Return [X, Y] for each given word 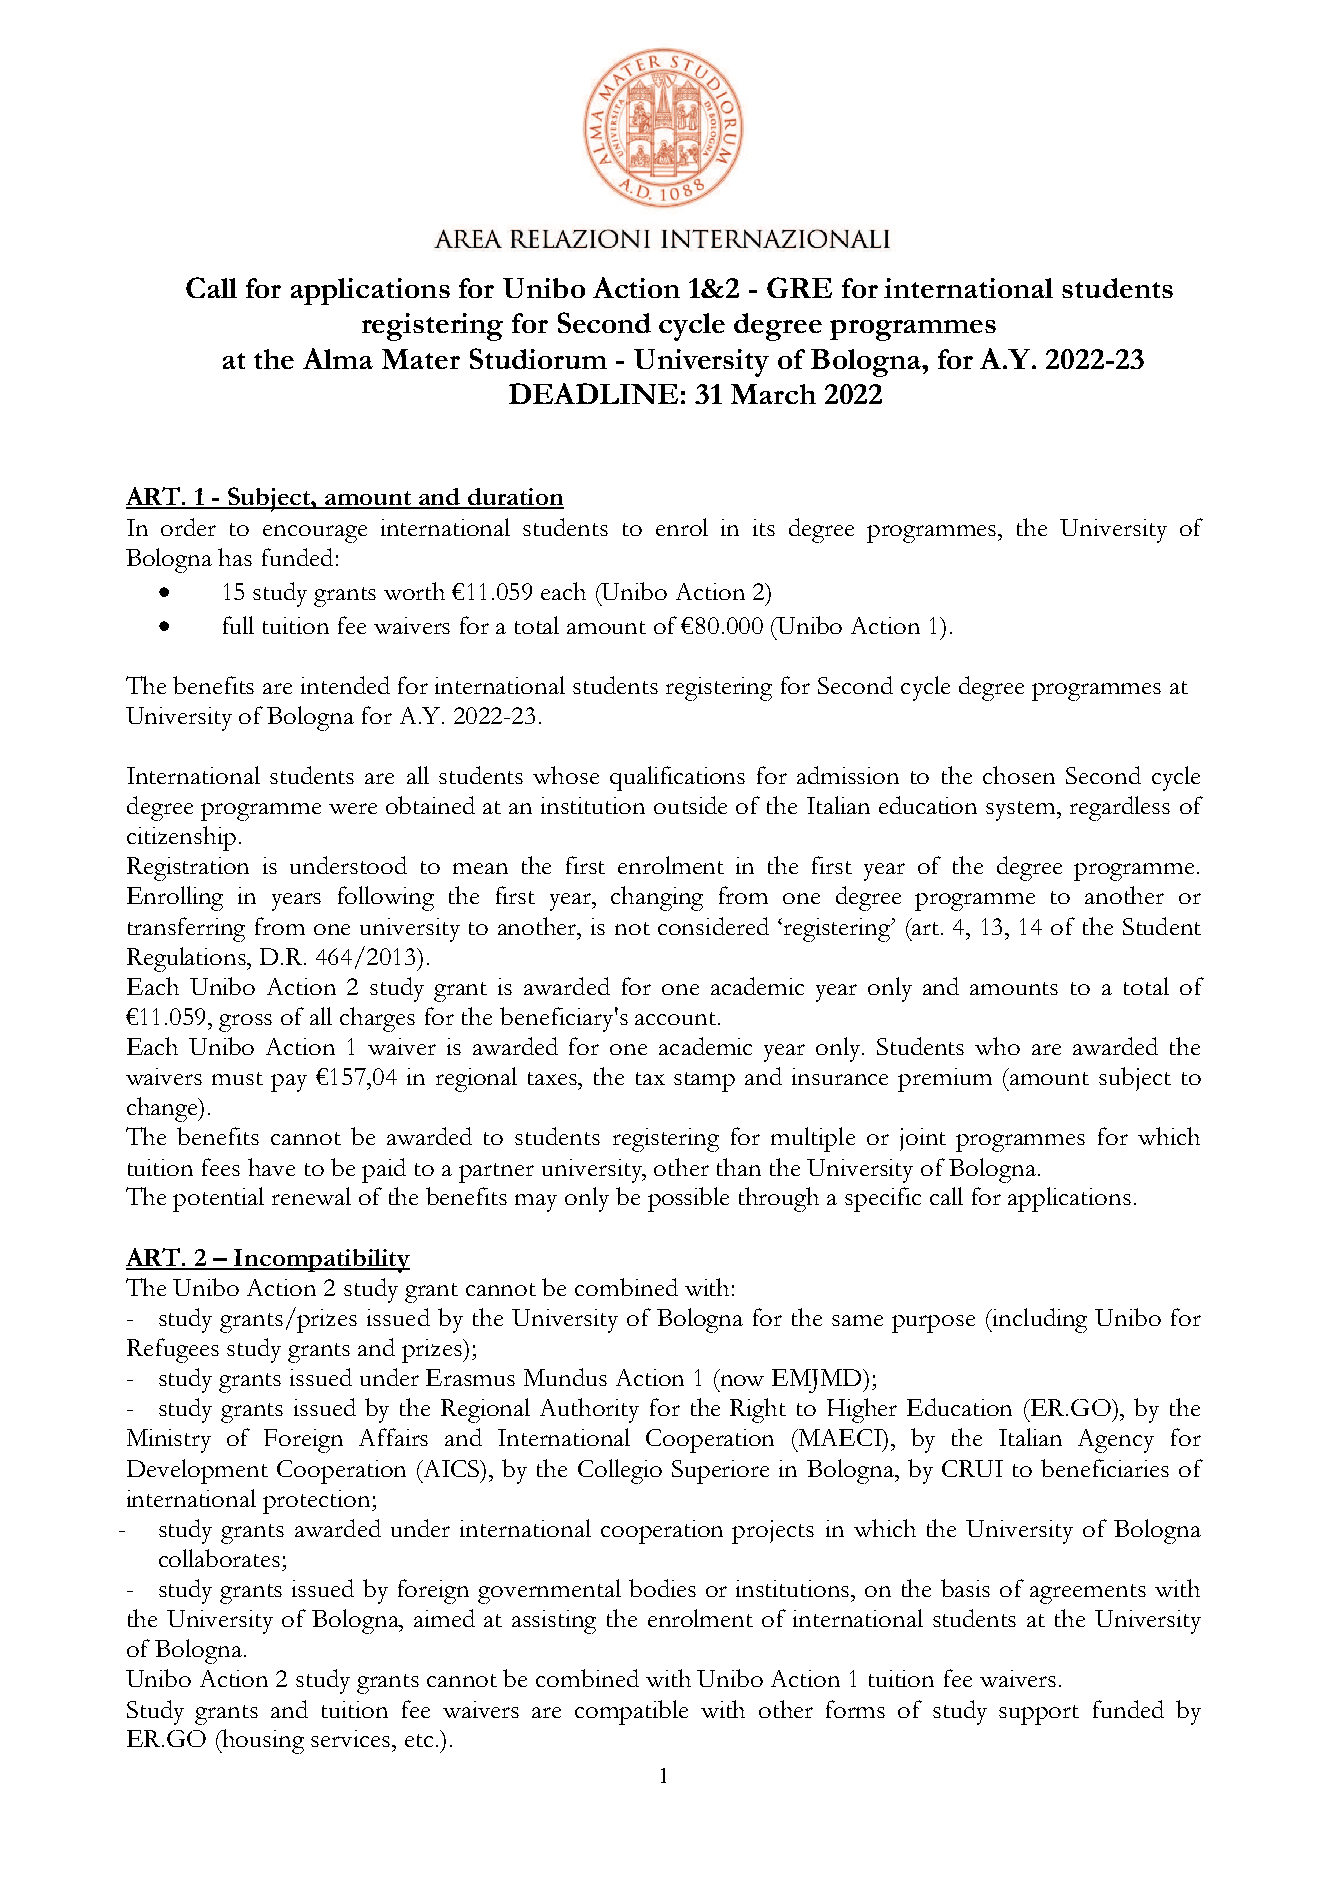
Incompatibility [321, 1261]
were [353, 808]
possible [688, 1199]
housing [262, 1741]
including [1038, 1320]
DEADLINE [593, 393]
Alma [338, 358]
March [773, 394]
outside [690, 805]
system [1022, 811]
